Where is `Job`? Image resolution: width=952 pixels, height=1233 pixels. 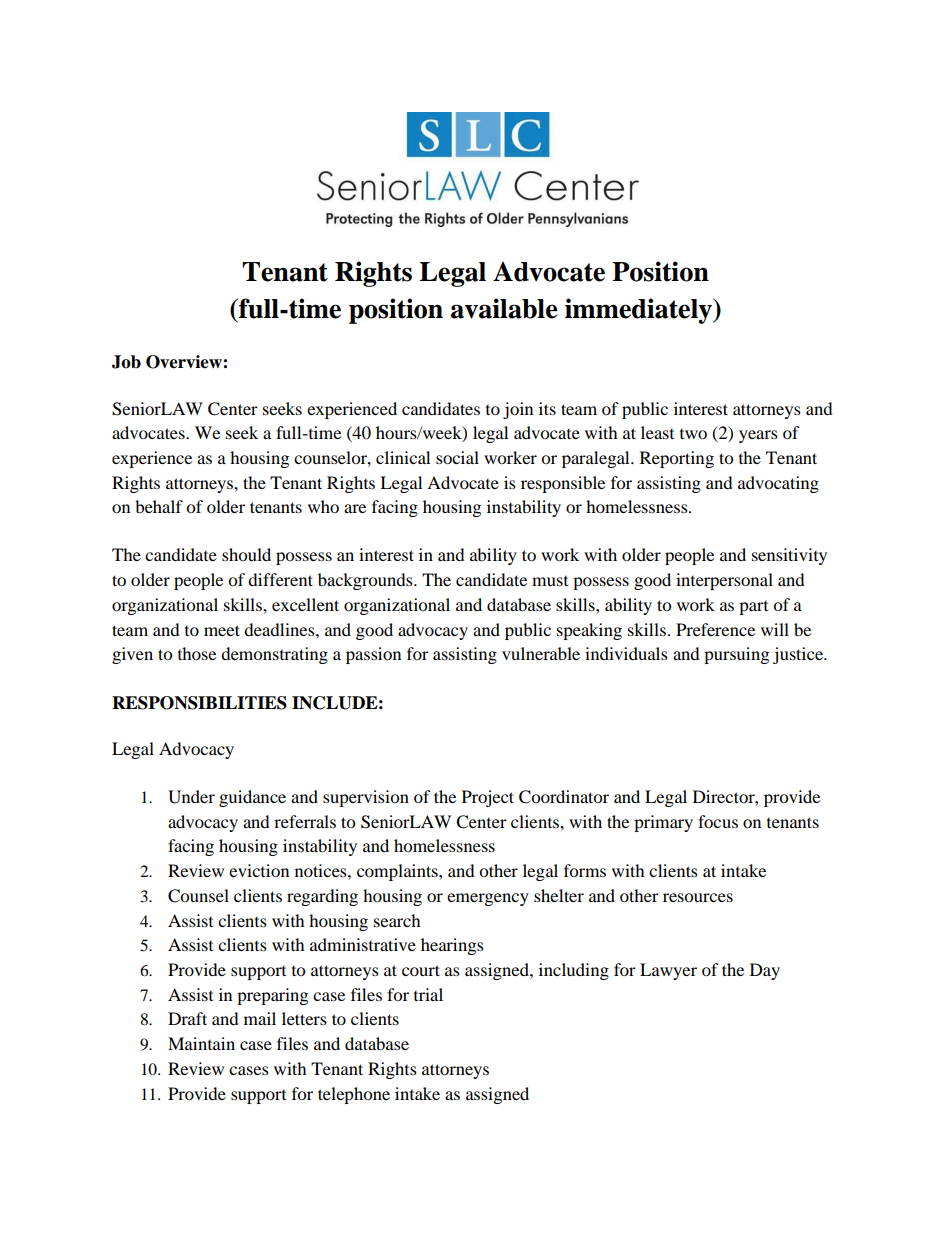 Job is located at coordinates (126, 362).
